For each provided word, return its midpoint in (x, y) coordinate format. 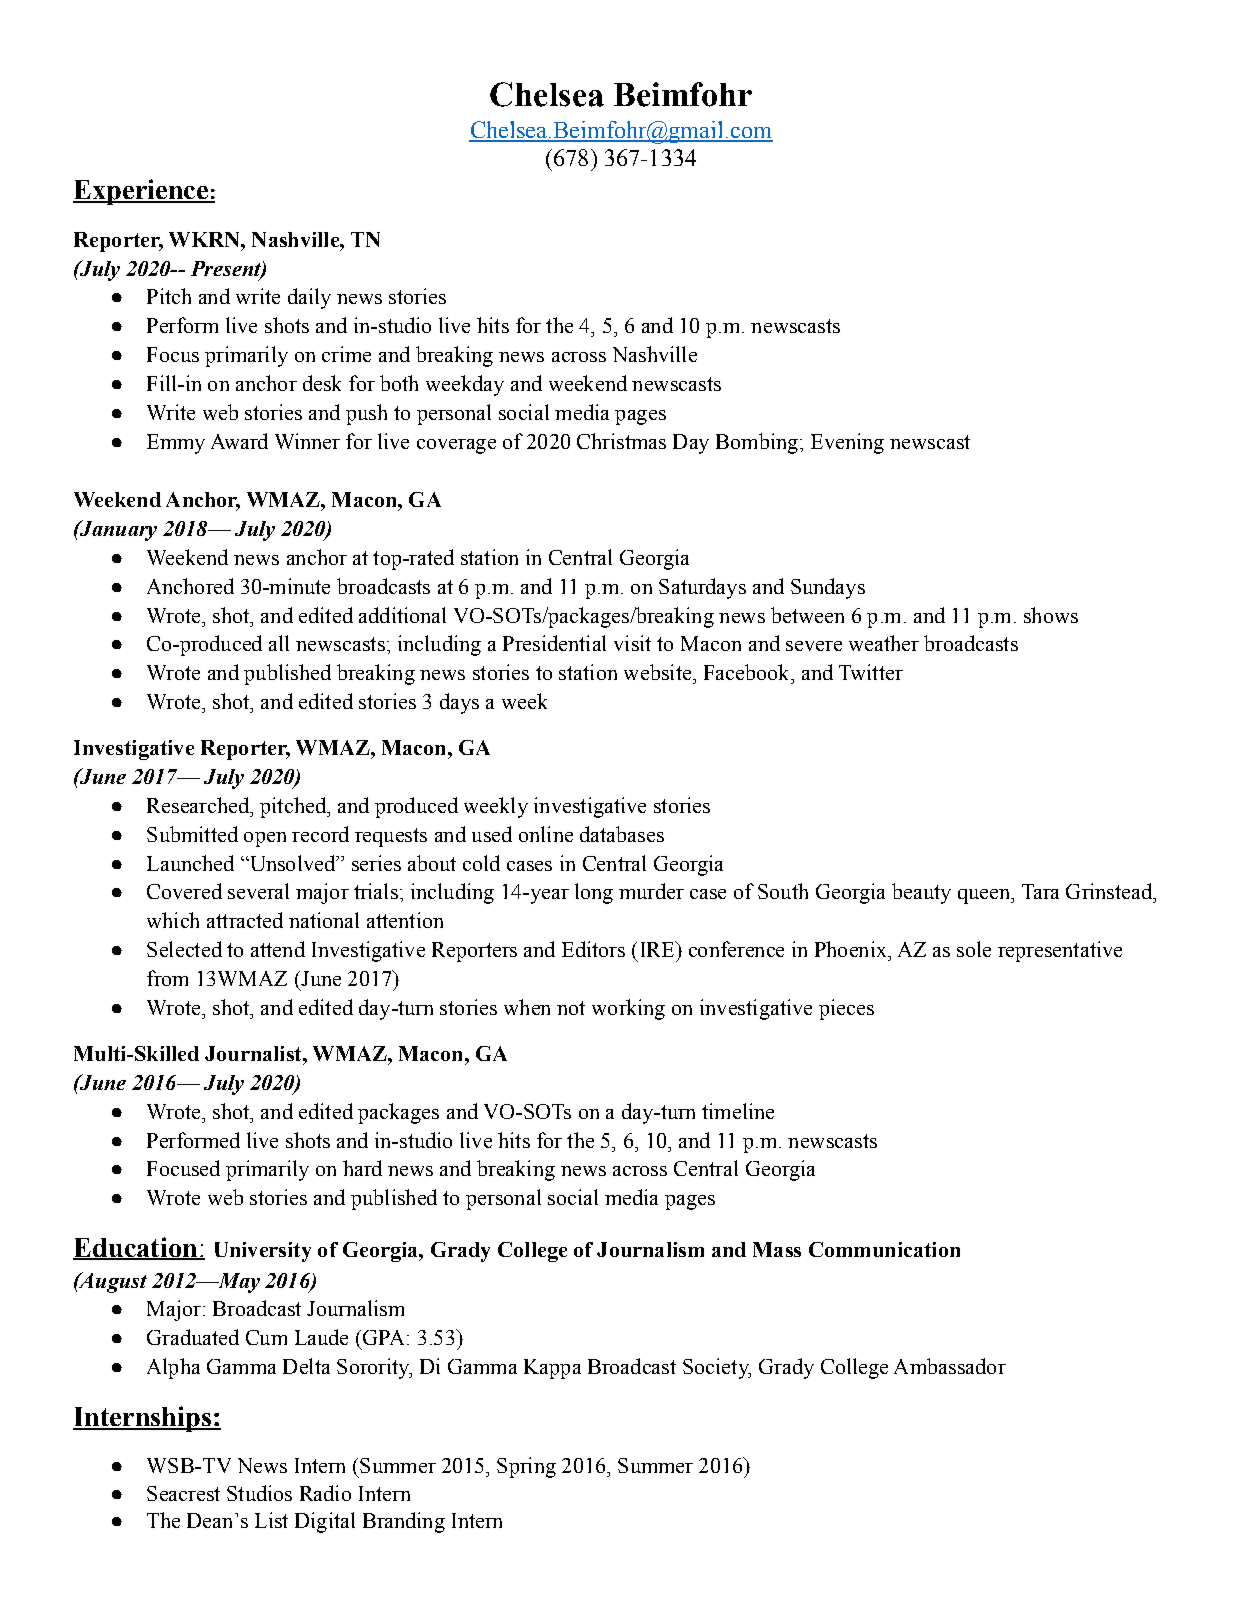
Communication (884, 1249)
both (399, 383)
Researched (199, 805)
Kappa (552, 1369)
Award (239, 441)
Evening (847, 443)
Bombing (757, 443)
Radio (325, 1493)
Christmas (621, 441)
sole (974, 949)
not (571, 1008)
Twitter (871, 672)
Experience (141, 192)
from (167, 978)
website (657, 672)
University (263, 1252)
